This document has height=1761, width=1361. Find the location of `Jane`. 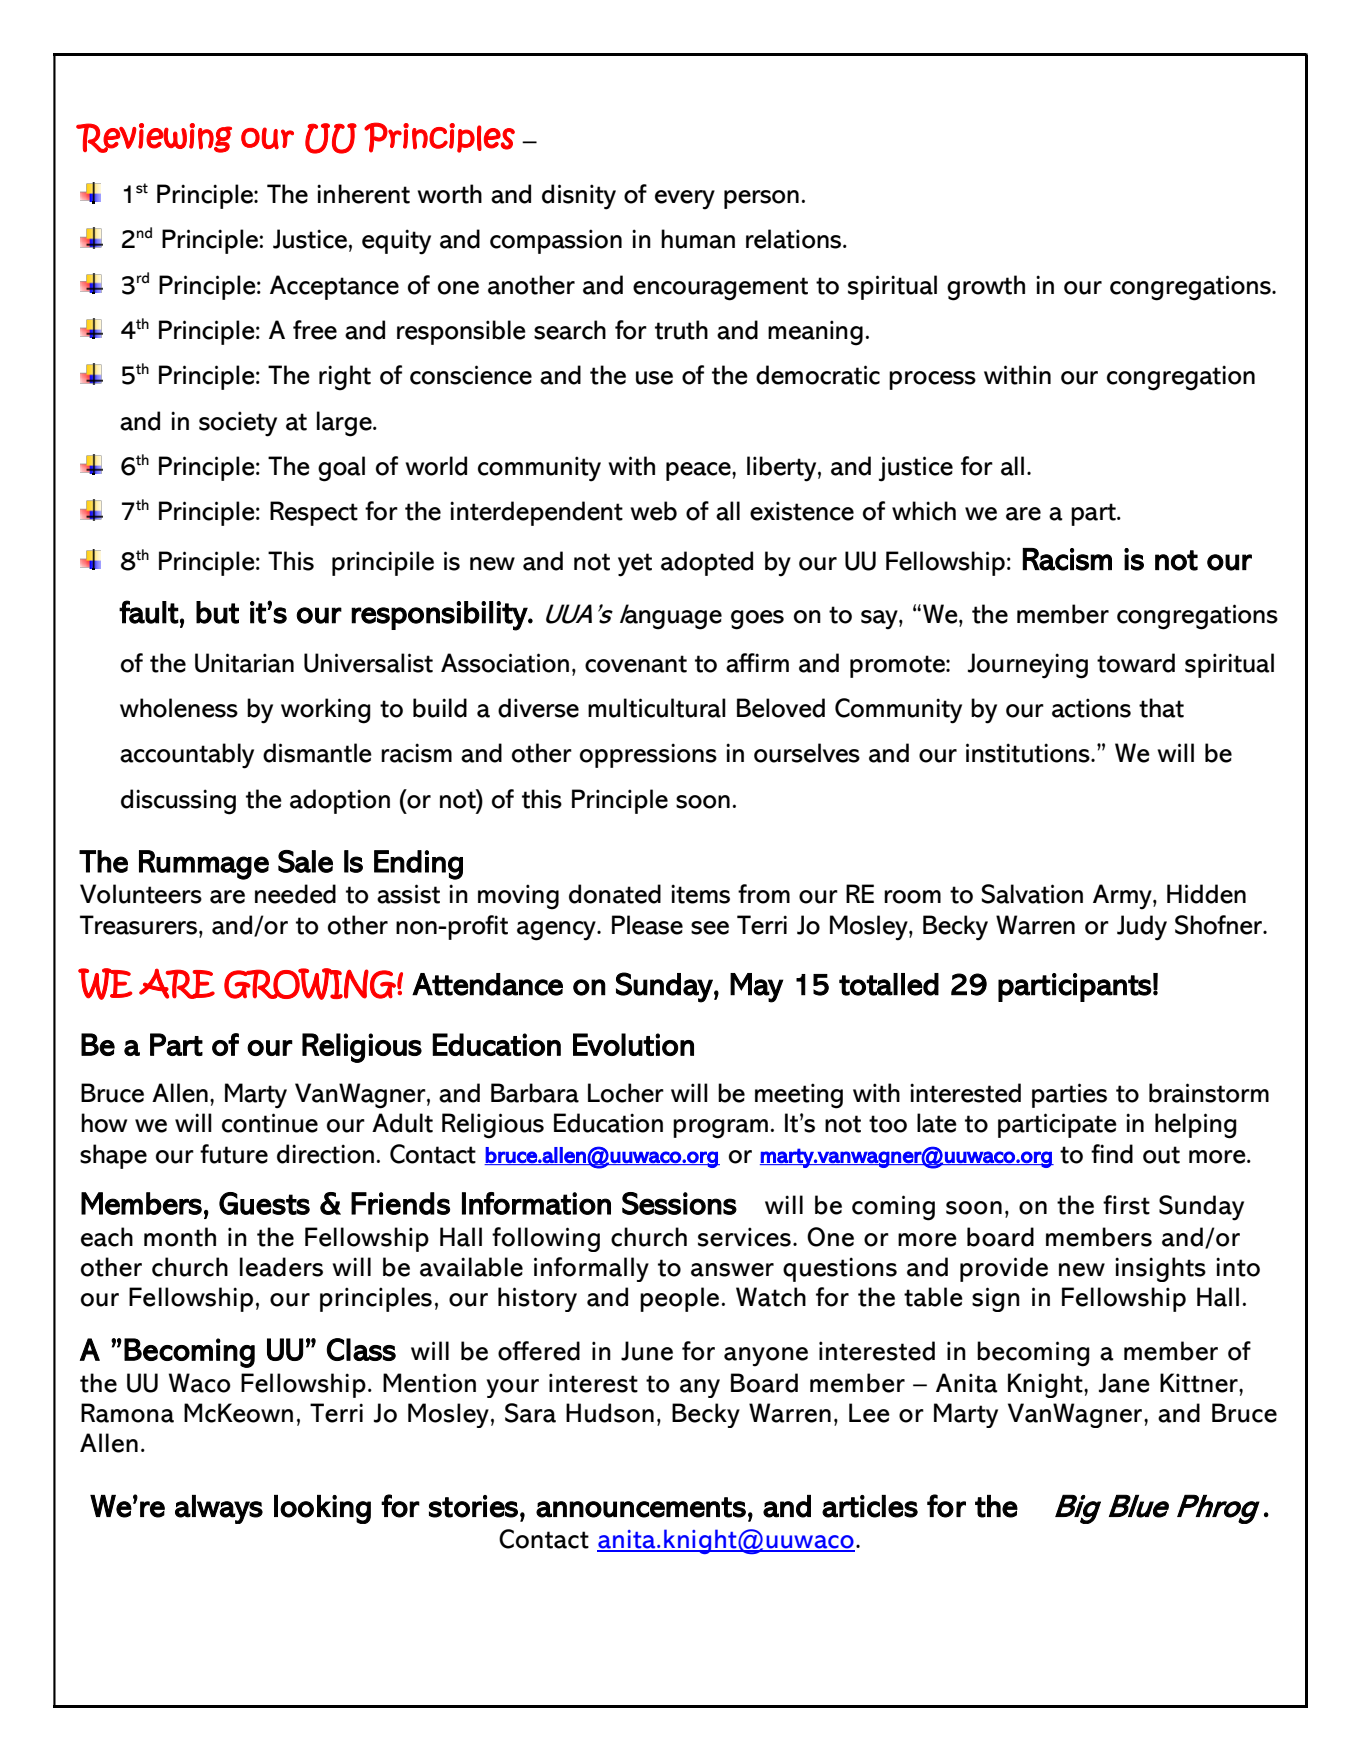

Jane is located at coordinates (1124, 1383).
